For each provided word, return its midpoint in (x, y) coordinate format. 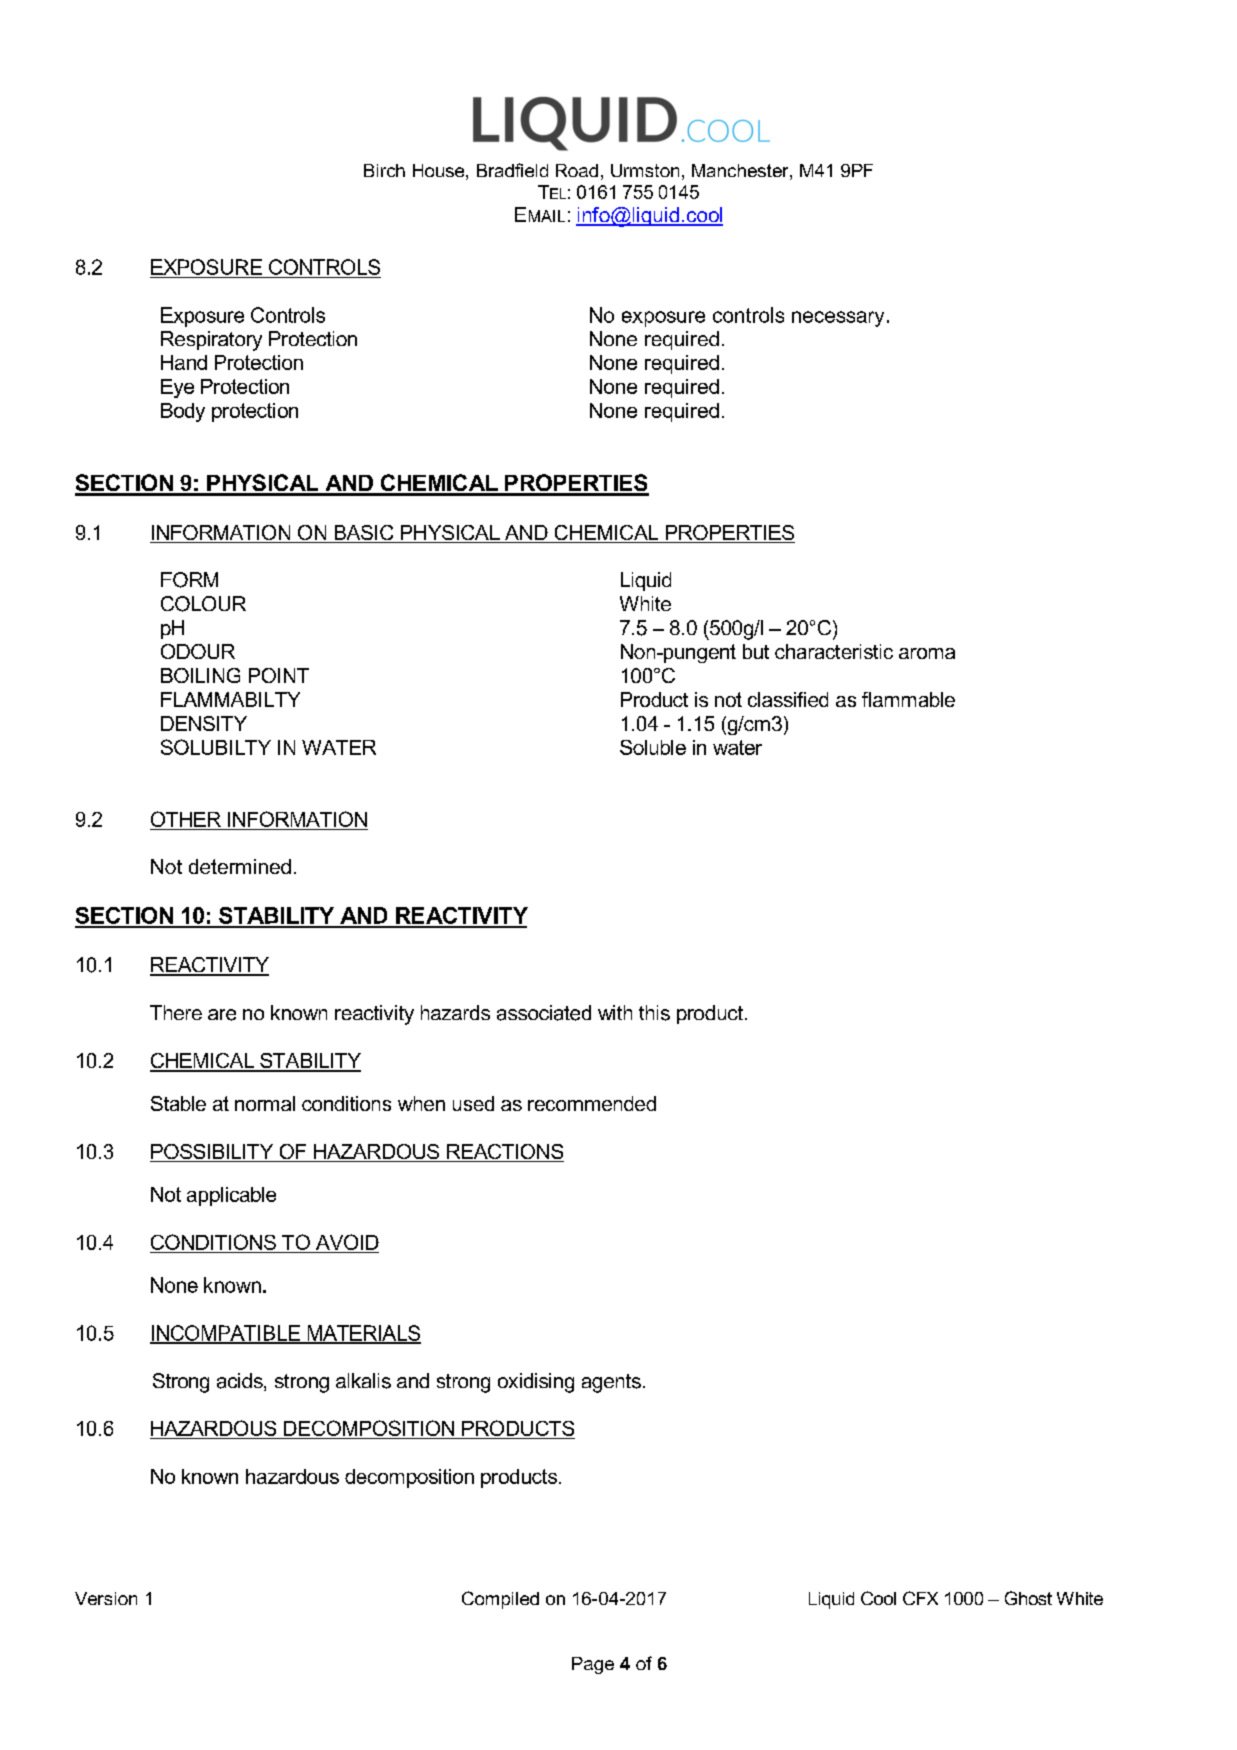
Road (577, 170)
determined (240, 866)
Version (106, 1598)
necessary (838, 319)
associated (544, 1013)
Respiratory (211, 341)
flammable (908, 699)
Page (593, 1665)
